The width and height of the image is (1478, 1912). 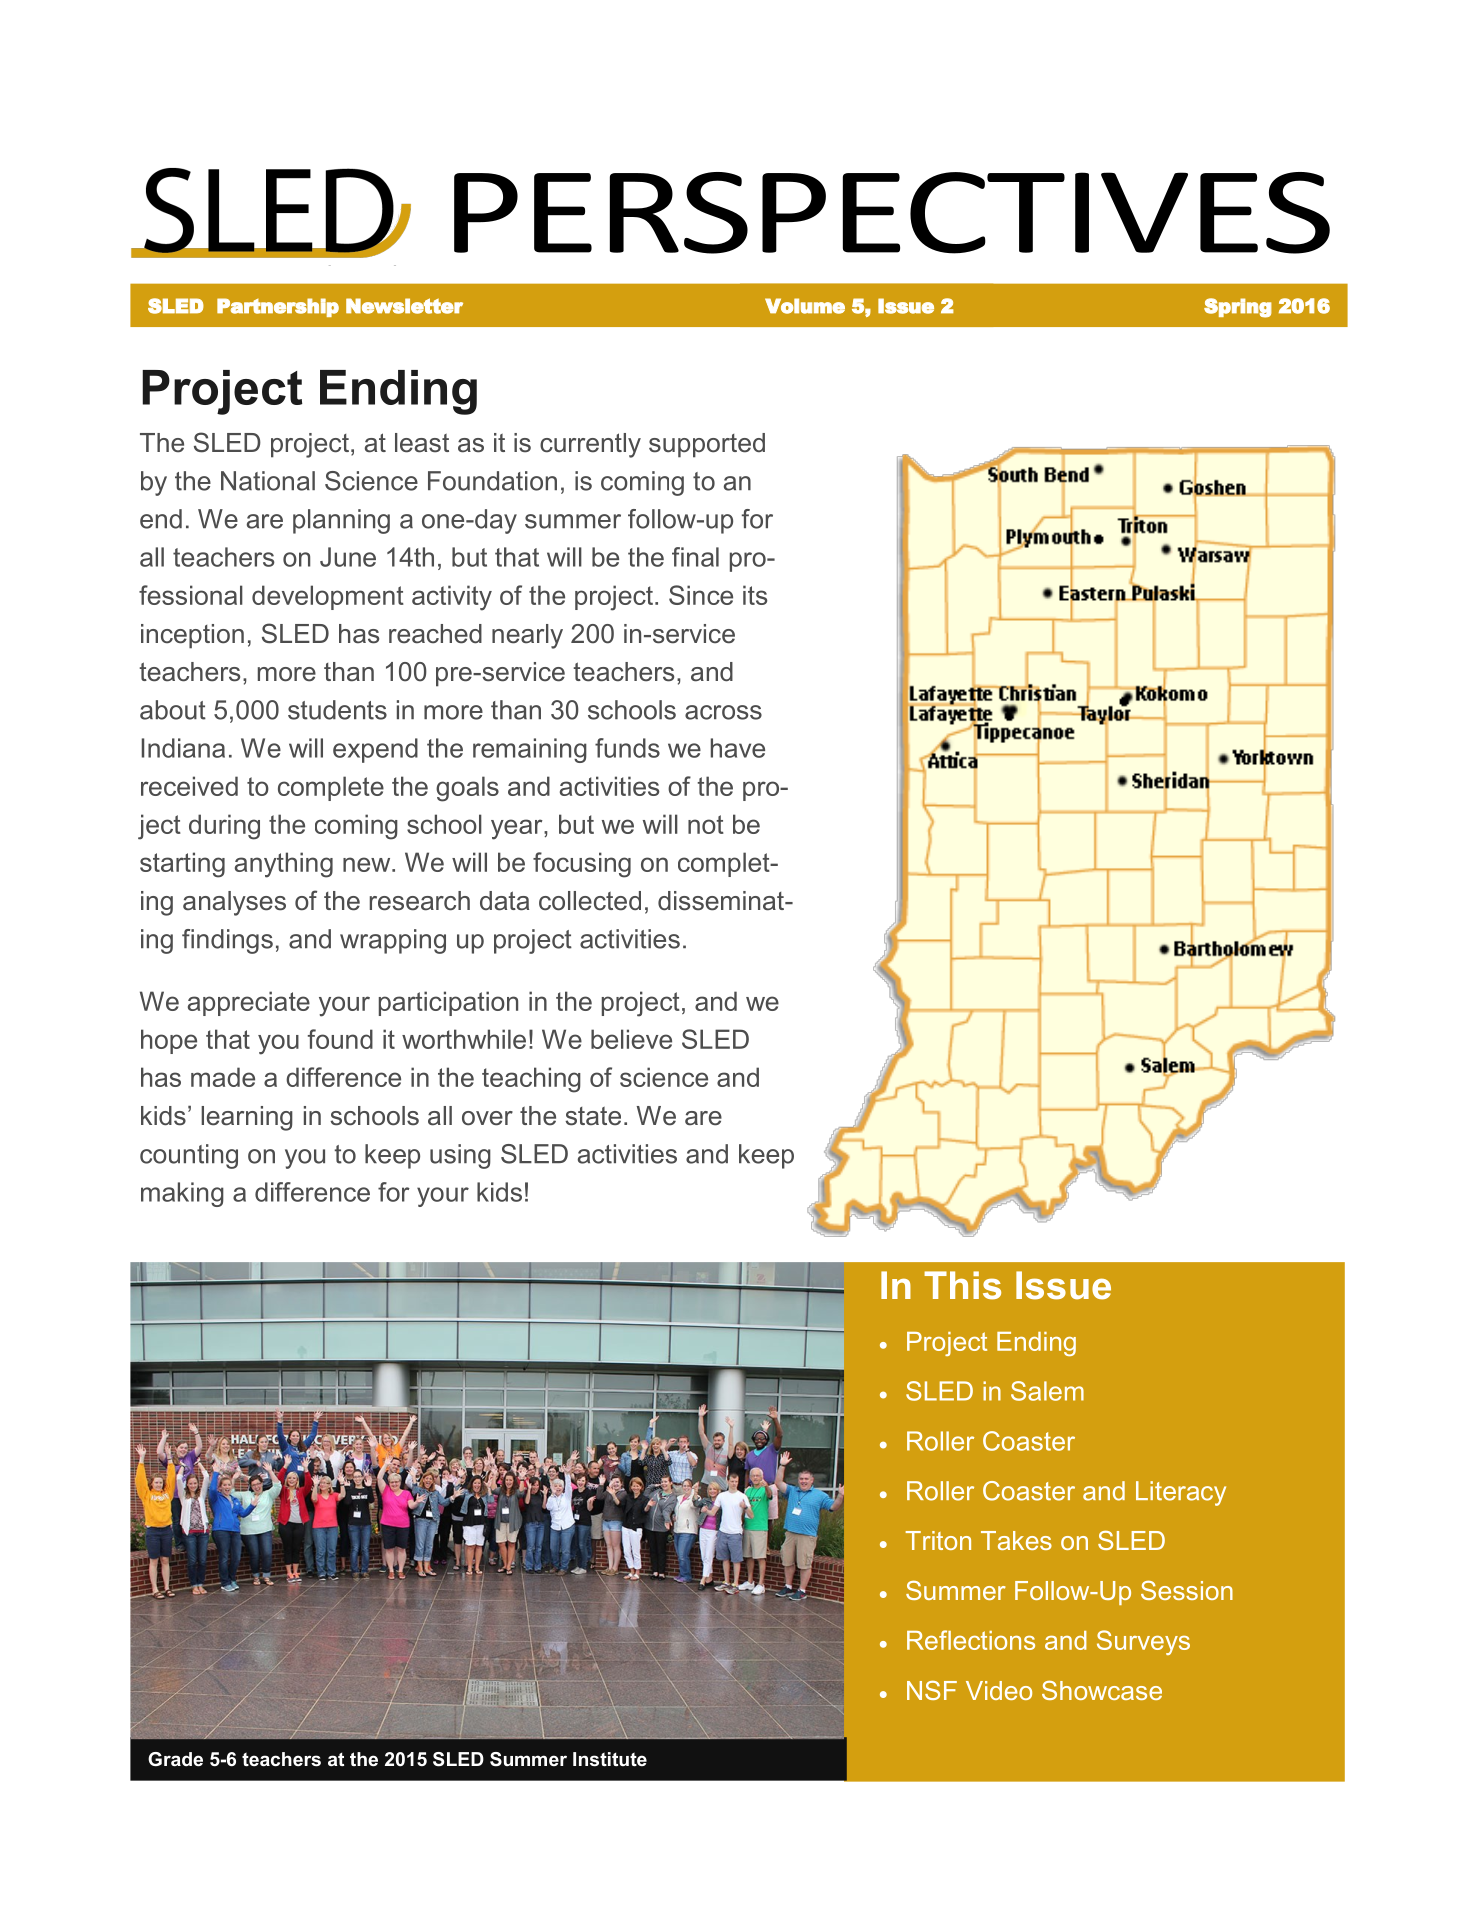 What do you see at coordinates (175, 1759) in the image?
I see `Grade` at bounding box center [175, 1759].
